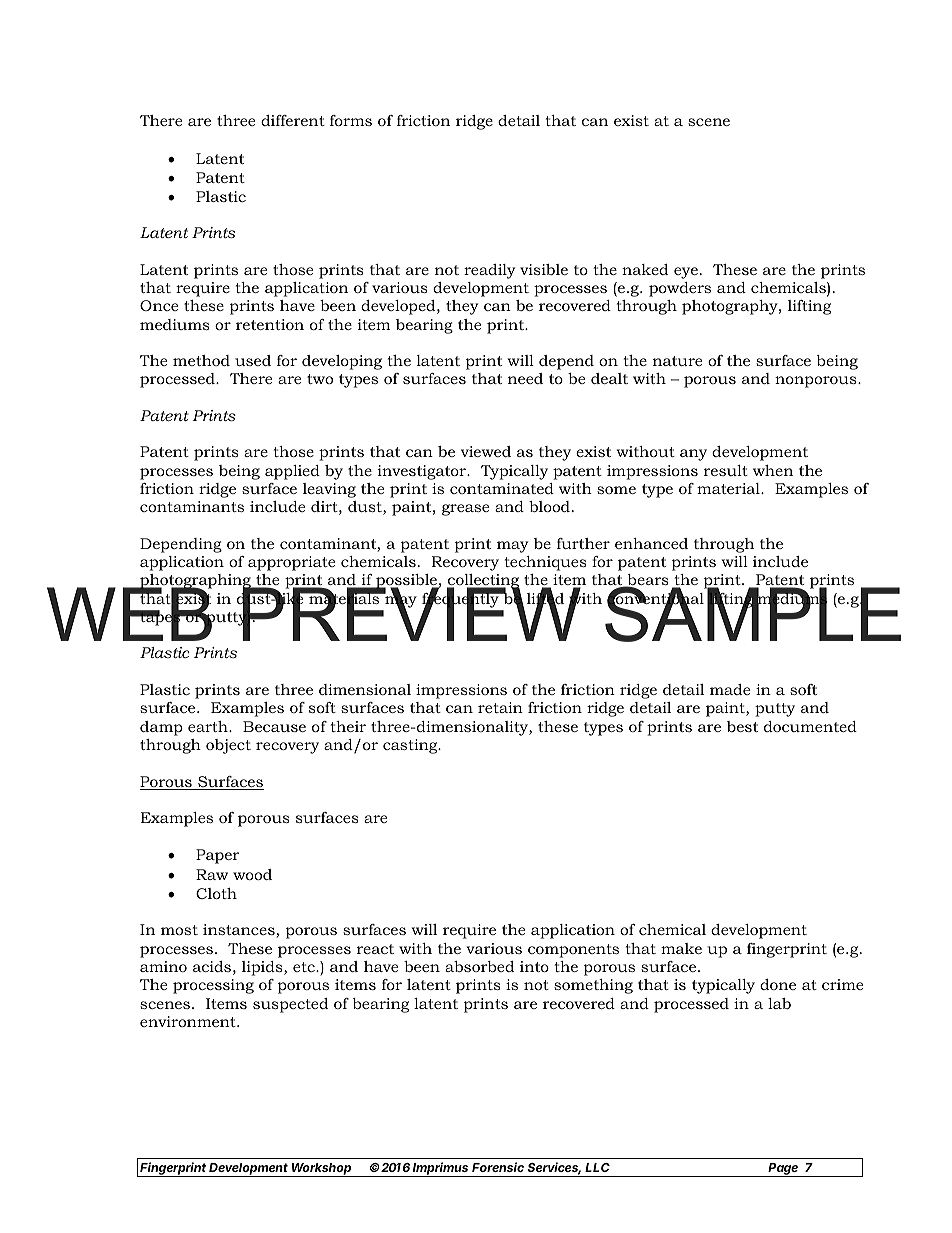  Describe the element at coordinates (686, 273) in the image. I see `eye` at that location.
